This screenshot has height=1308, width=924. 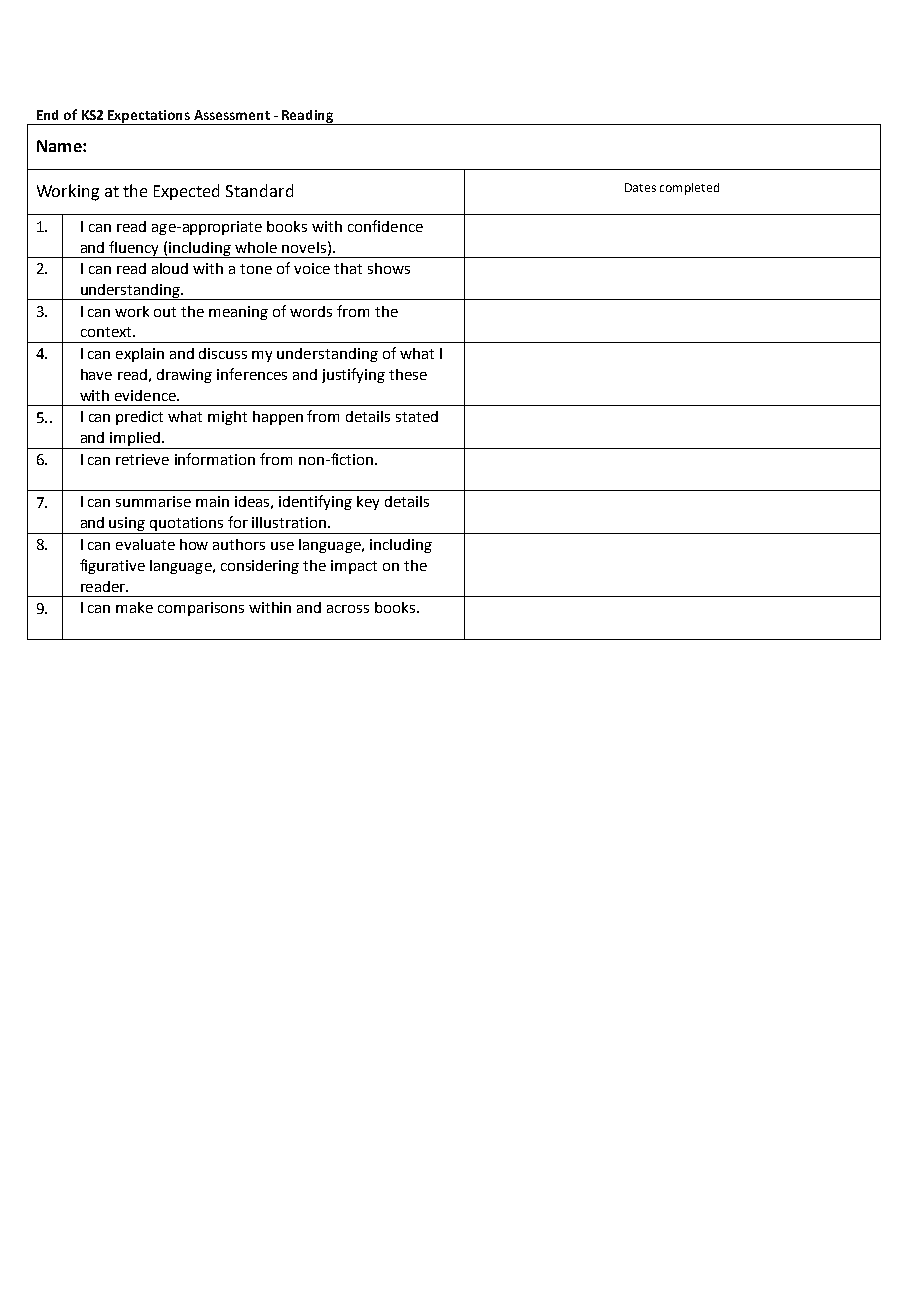 I want to click on key, so click(x=368, y=503).
